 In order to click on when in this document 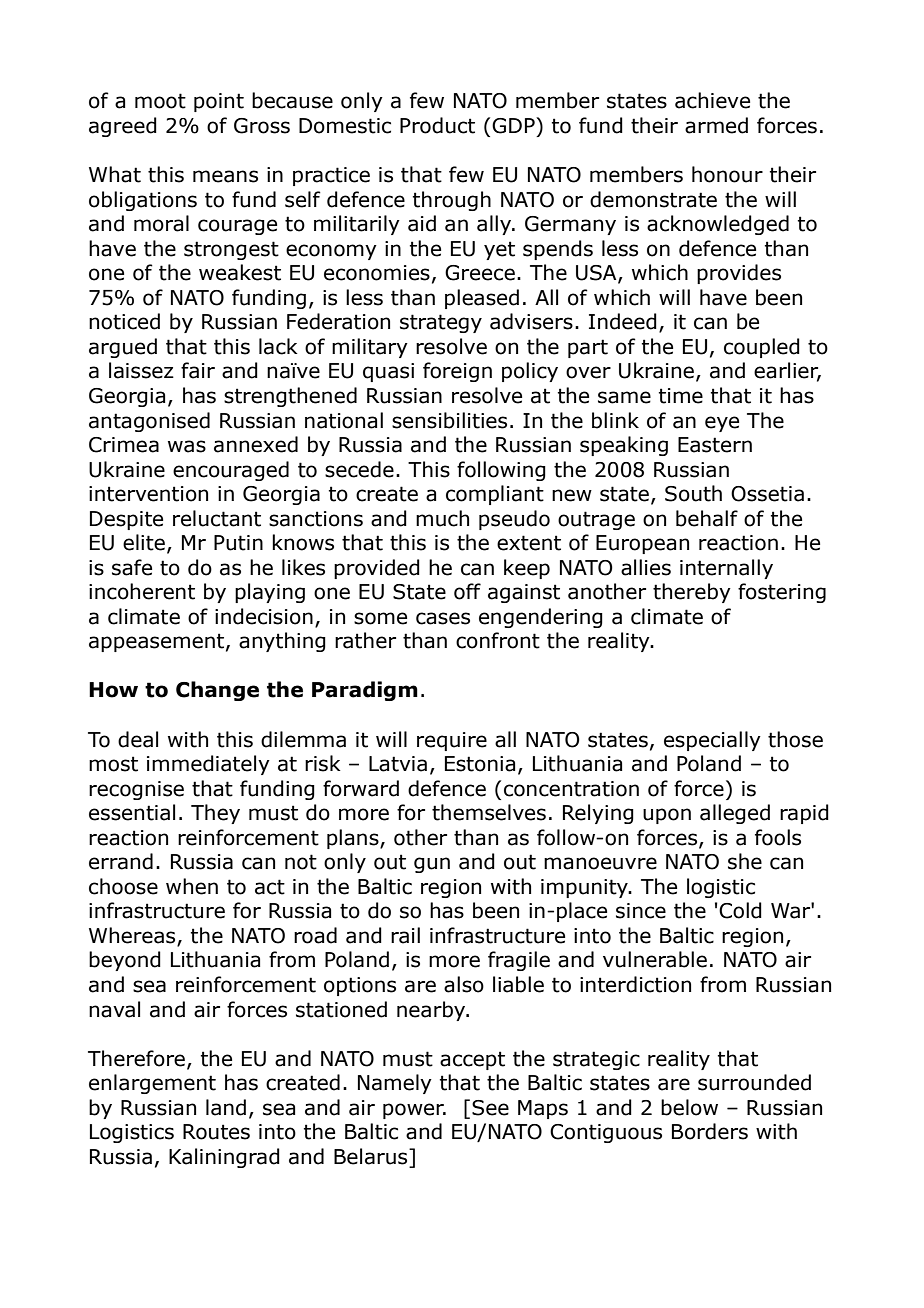, I will do `click(192, 886)`.
